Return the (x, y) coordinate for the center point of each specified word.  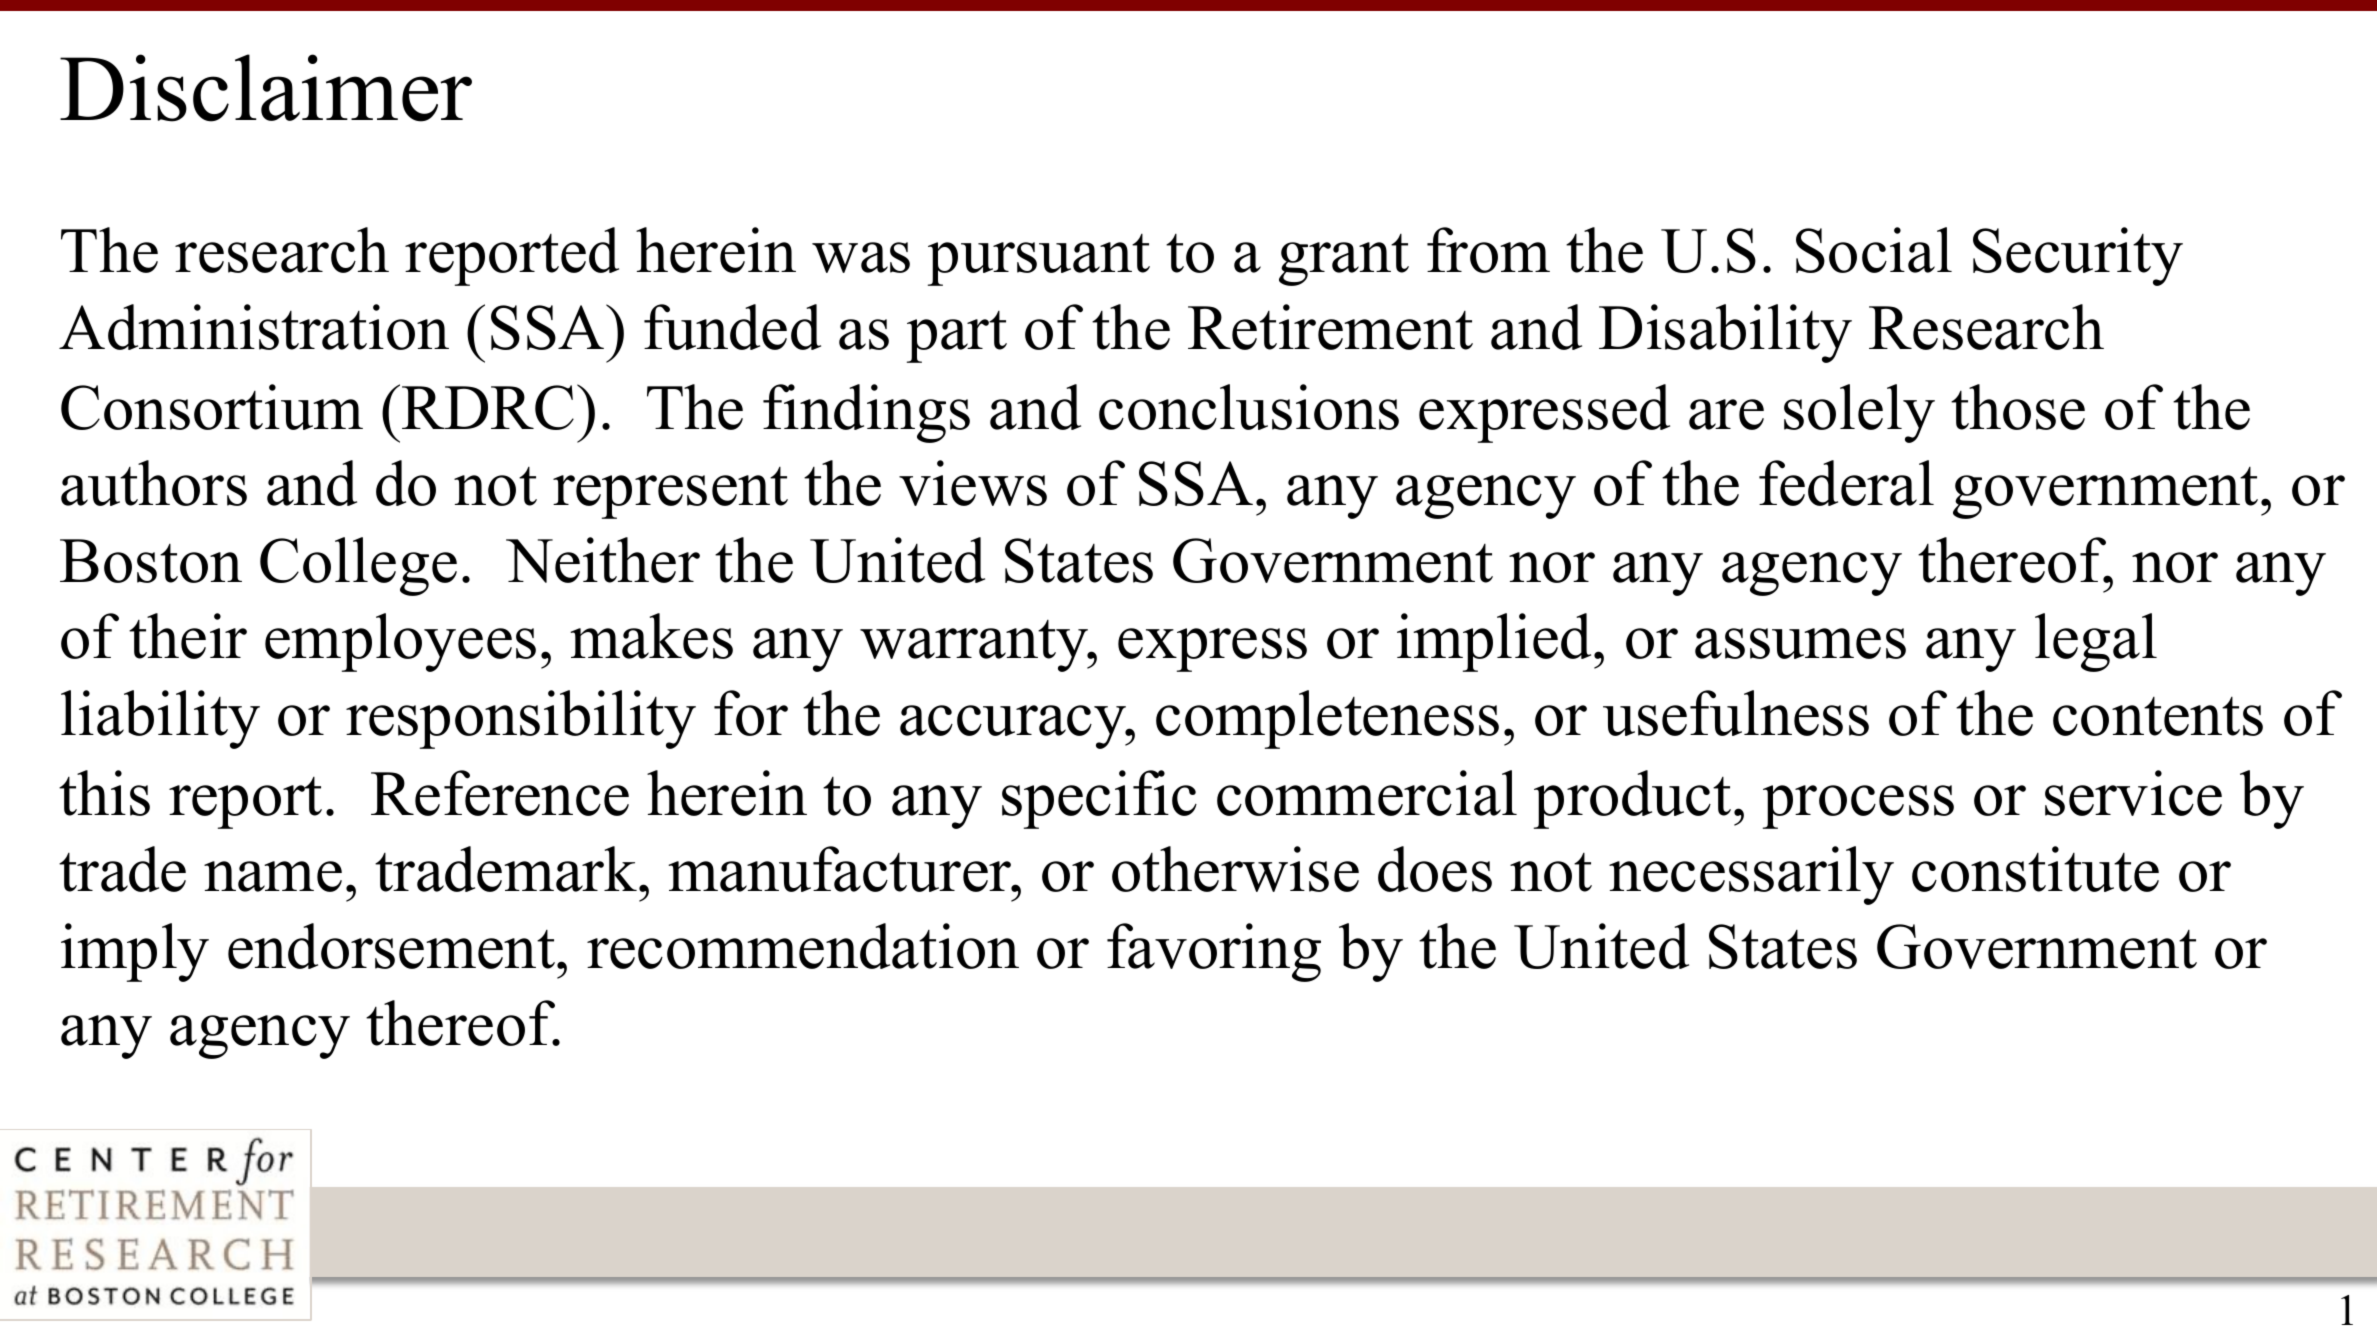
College (358, 566)
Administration (254, 327)
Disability (1725, 333)
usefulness (1736, 713)
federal (1846, 483)
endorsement (391, 946)
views (973, 483)
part (957, 337)
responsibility (521, 719)
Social (1874, 250)
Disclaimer (266, 88)
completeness (1327, 719)
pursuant (1039, 260)
